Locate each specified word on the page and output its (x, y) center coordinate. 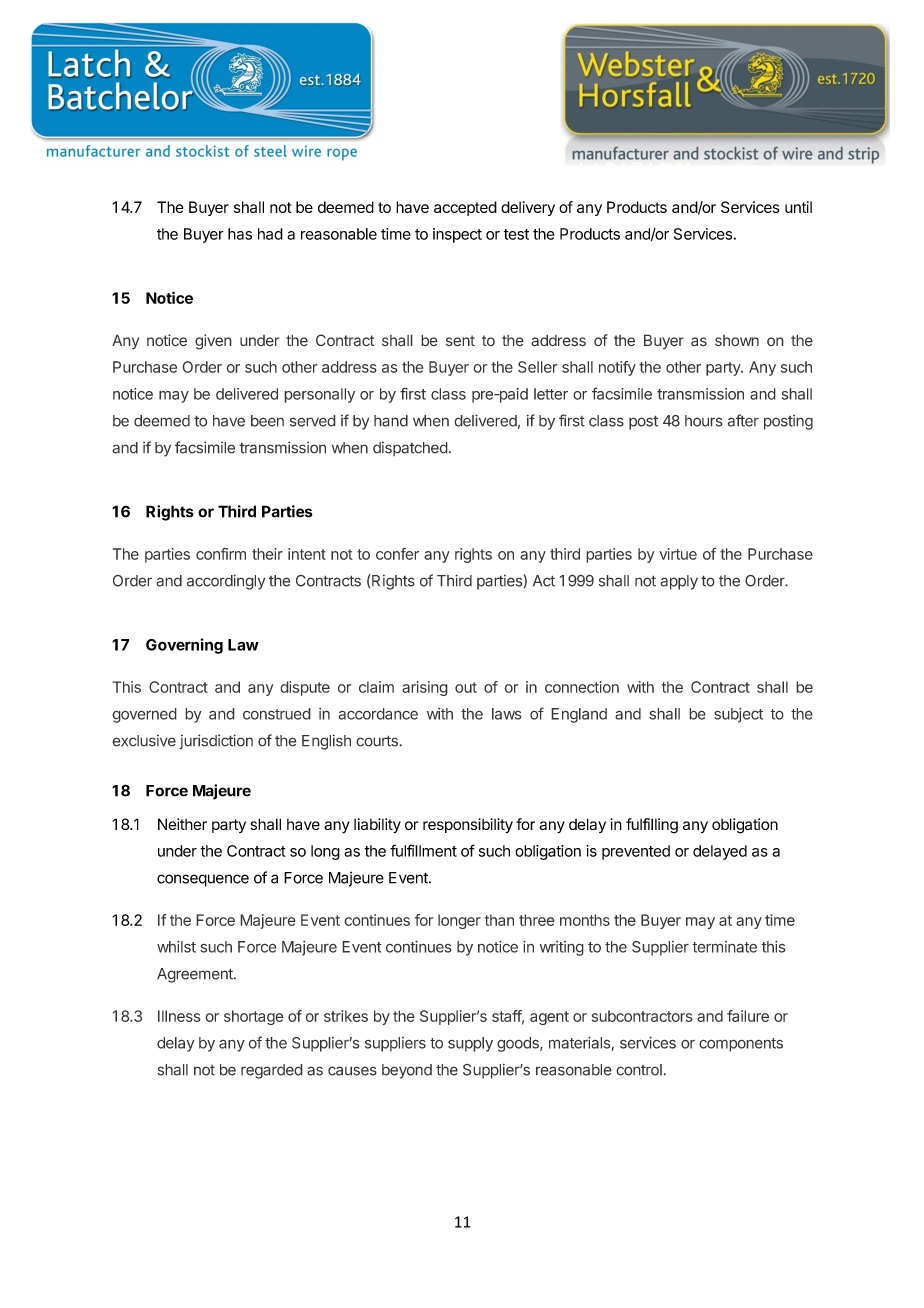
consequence (203, 880)
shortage (253, 1017)
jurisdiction (216, 742)
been (267, 421)
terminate (724, 947)
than (499, 920)
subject (738, 715)
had (270, 234)
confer (397, 554)
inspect (457, 235)
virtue (678, 554)
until (798, 207)
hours (704, 421)
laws (507, 714)
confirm (221, 554)
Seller (538, 367)
